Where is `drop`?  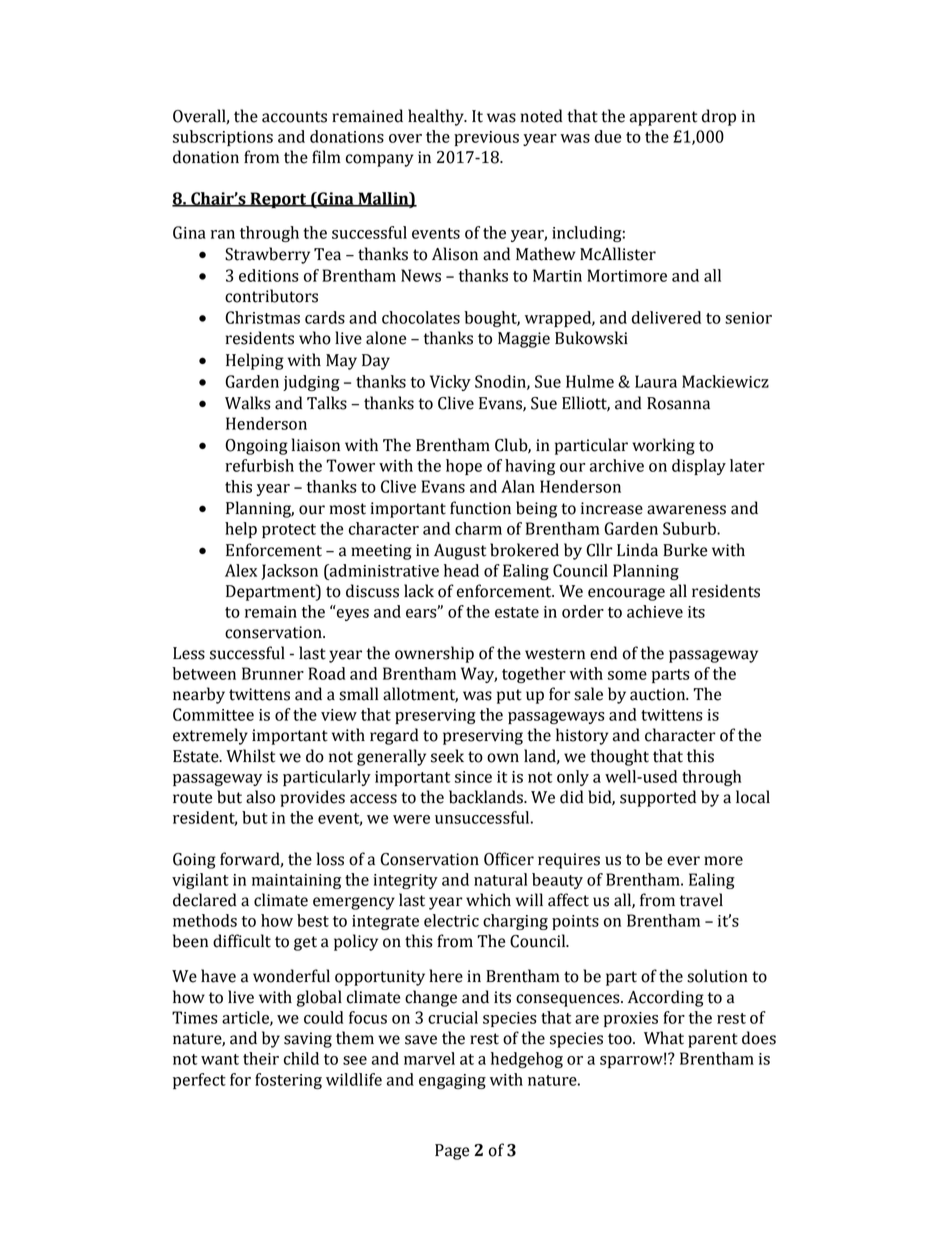 drop is located at coordinates (719, 117).
